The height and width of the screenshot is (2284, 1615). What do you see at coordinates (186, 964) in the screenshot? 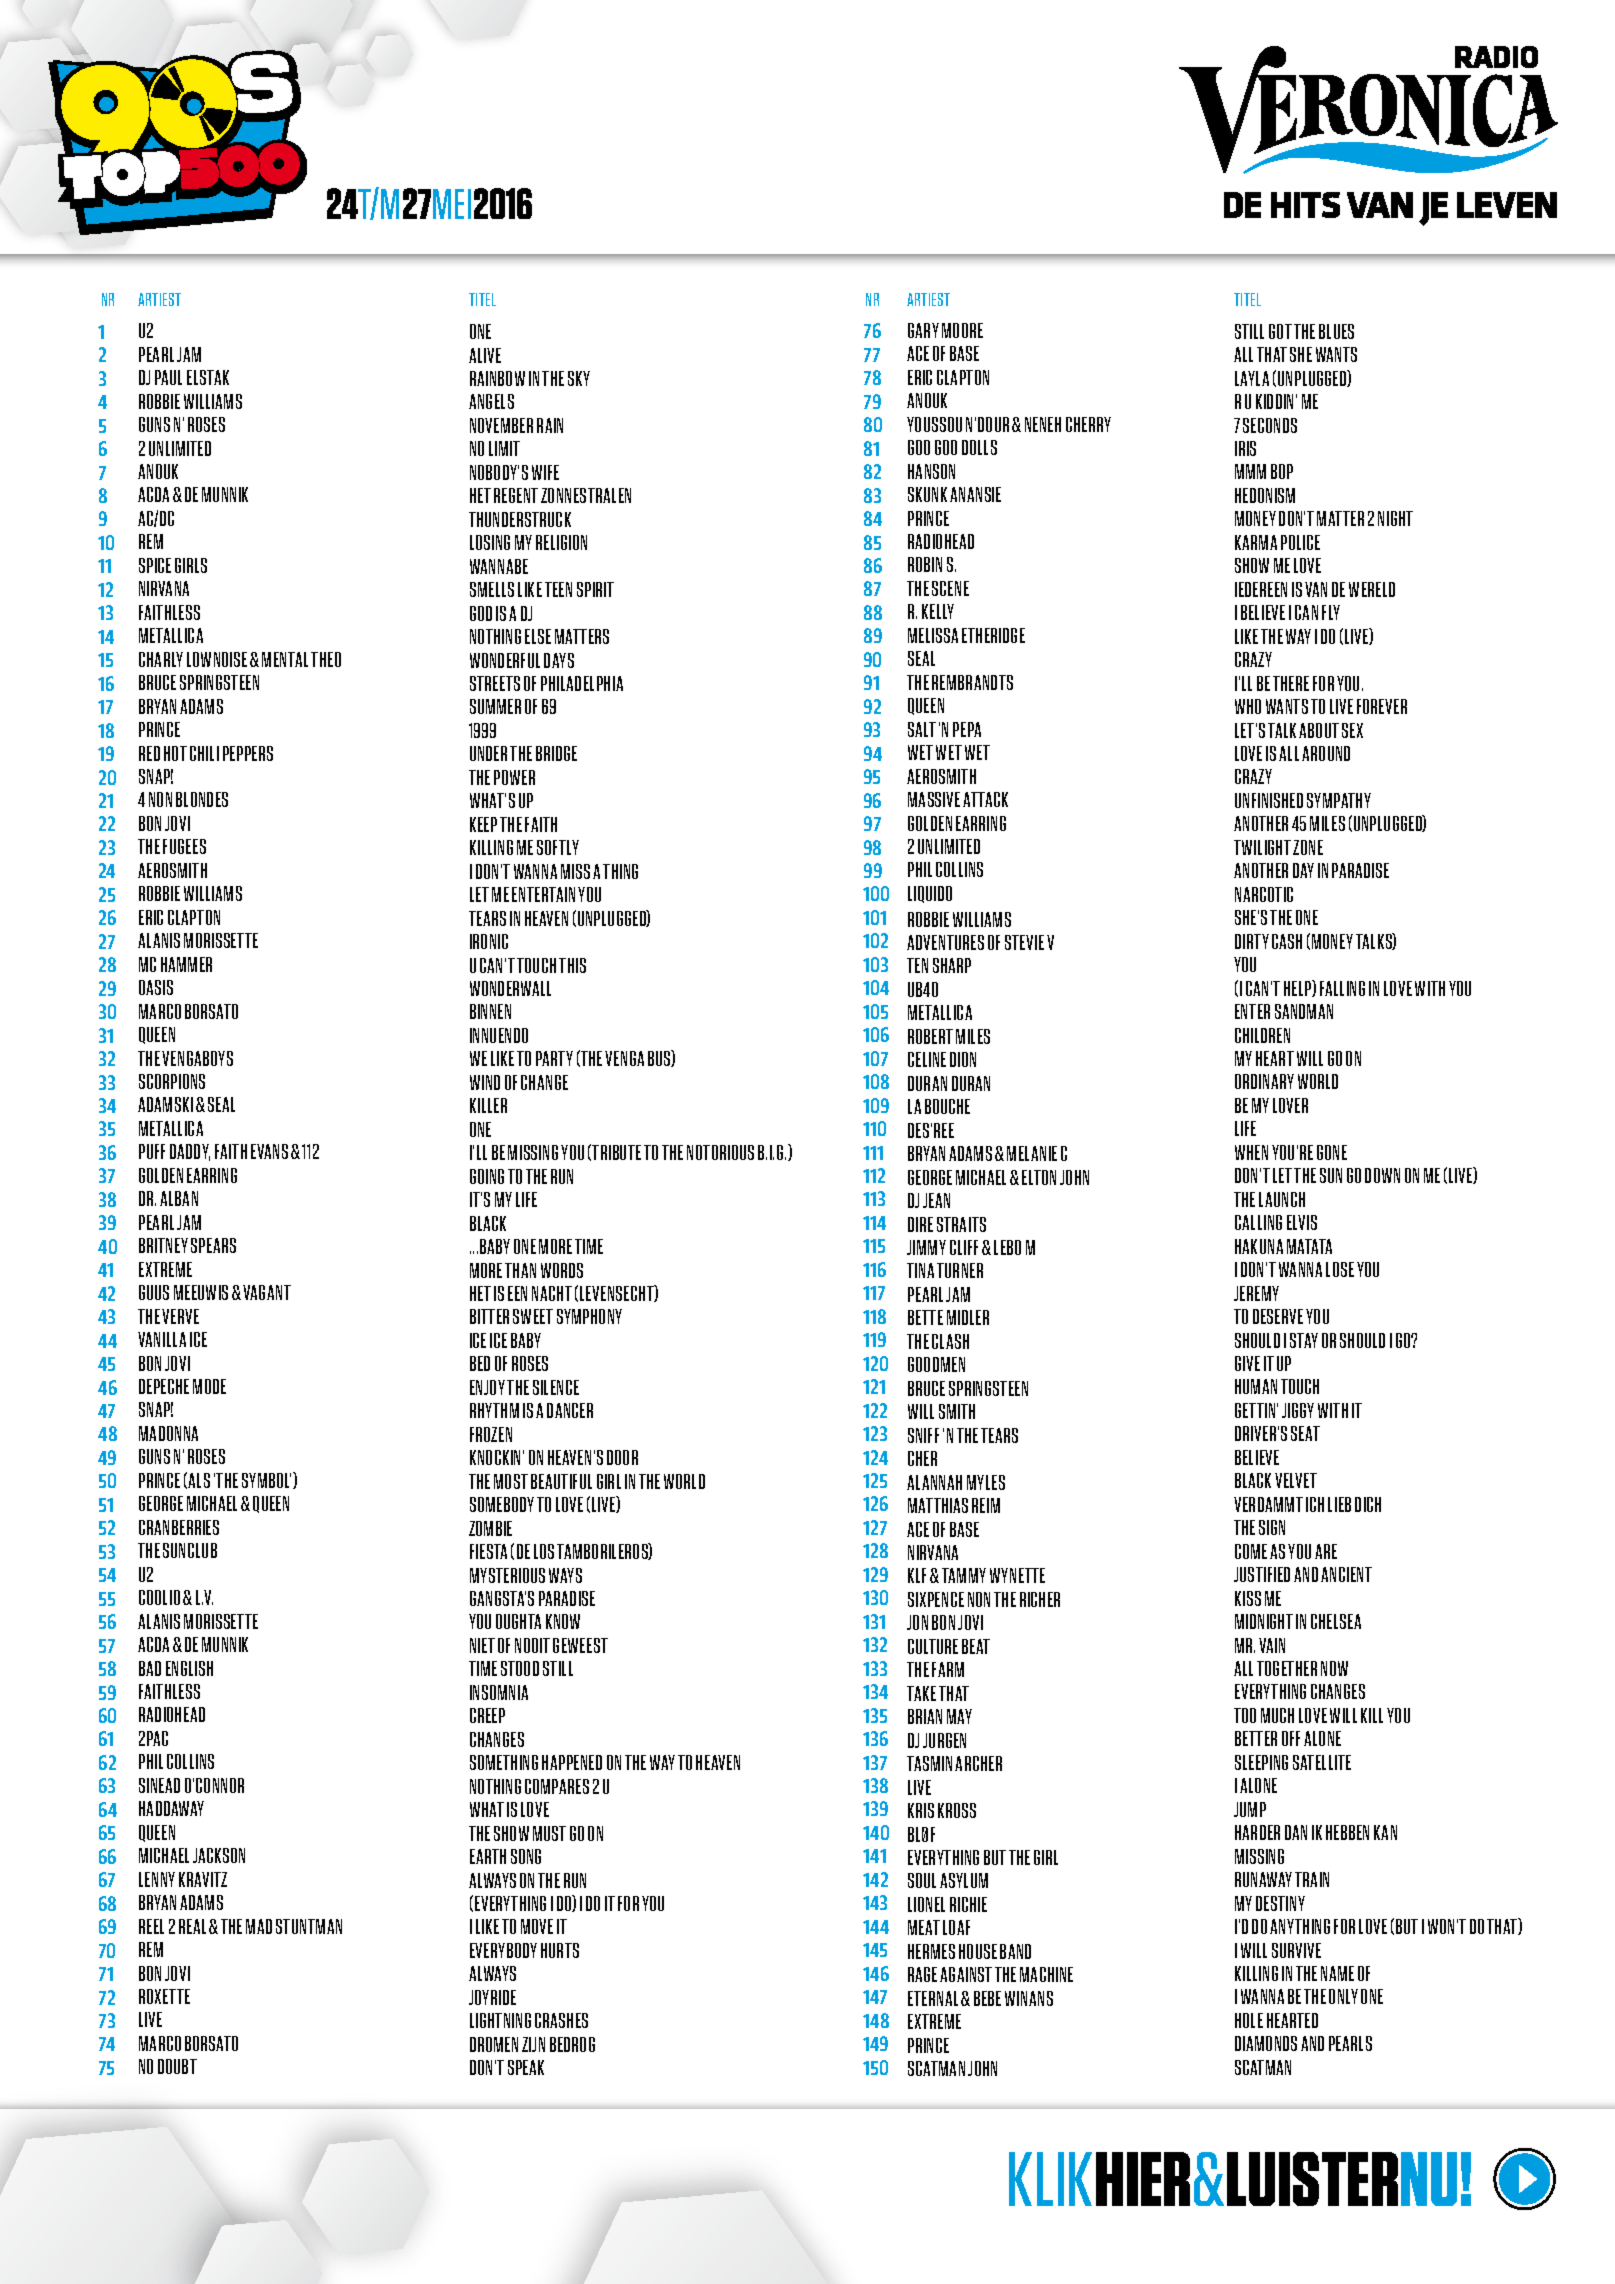
I see `HAMMER` at bounding box center [186, 964].
